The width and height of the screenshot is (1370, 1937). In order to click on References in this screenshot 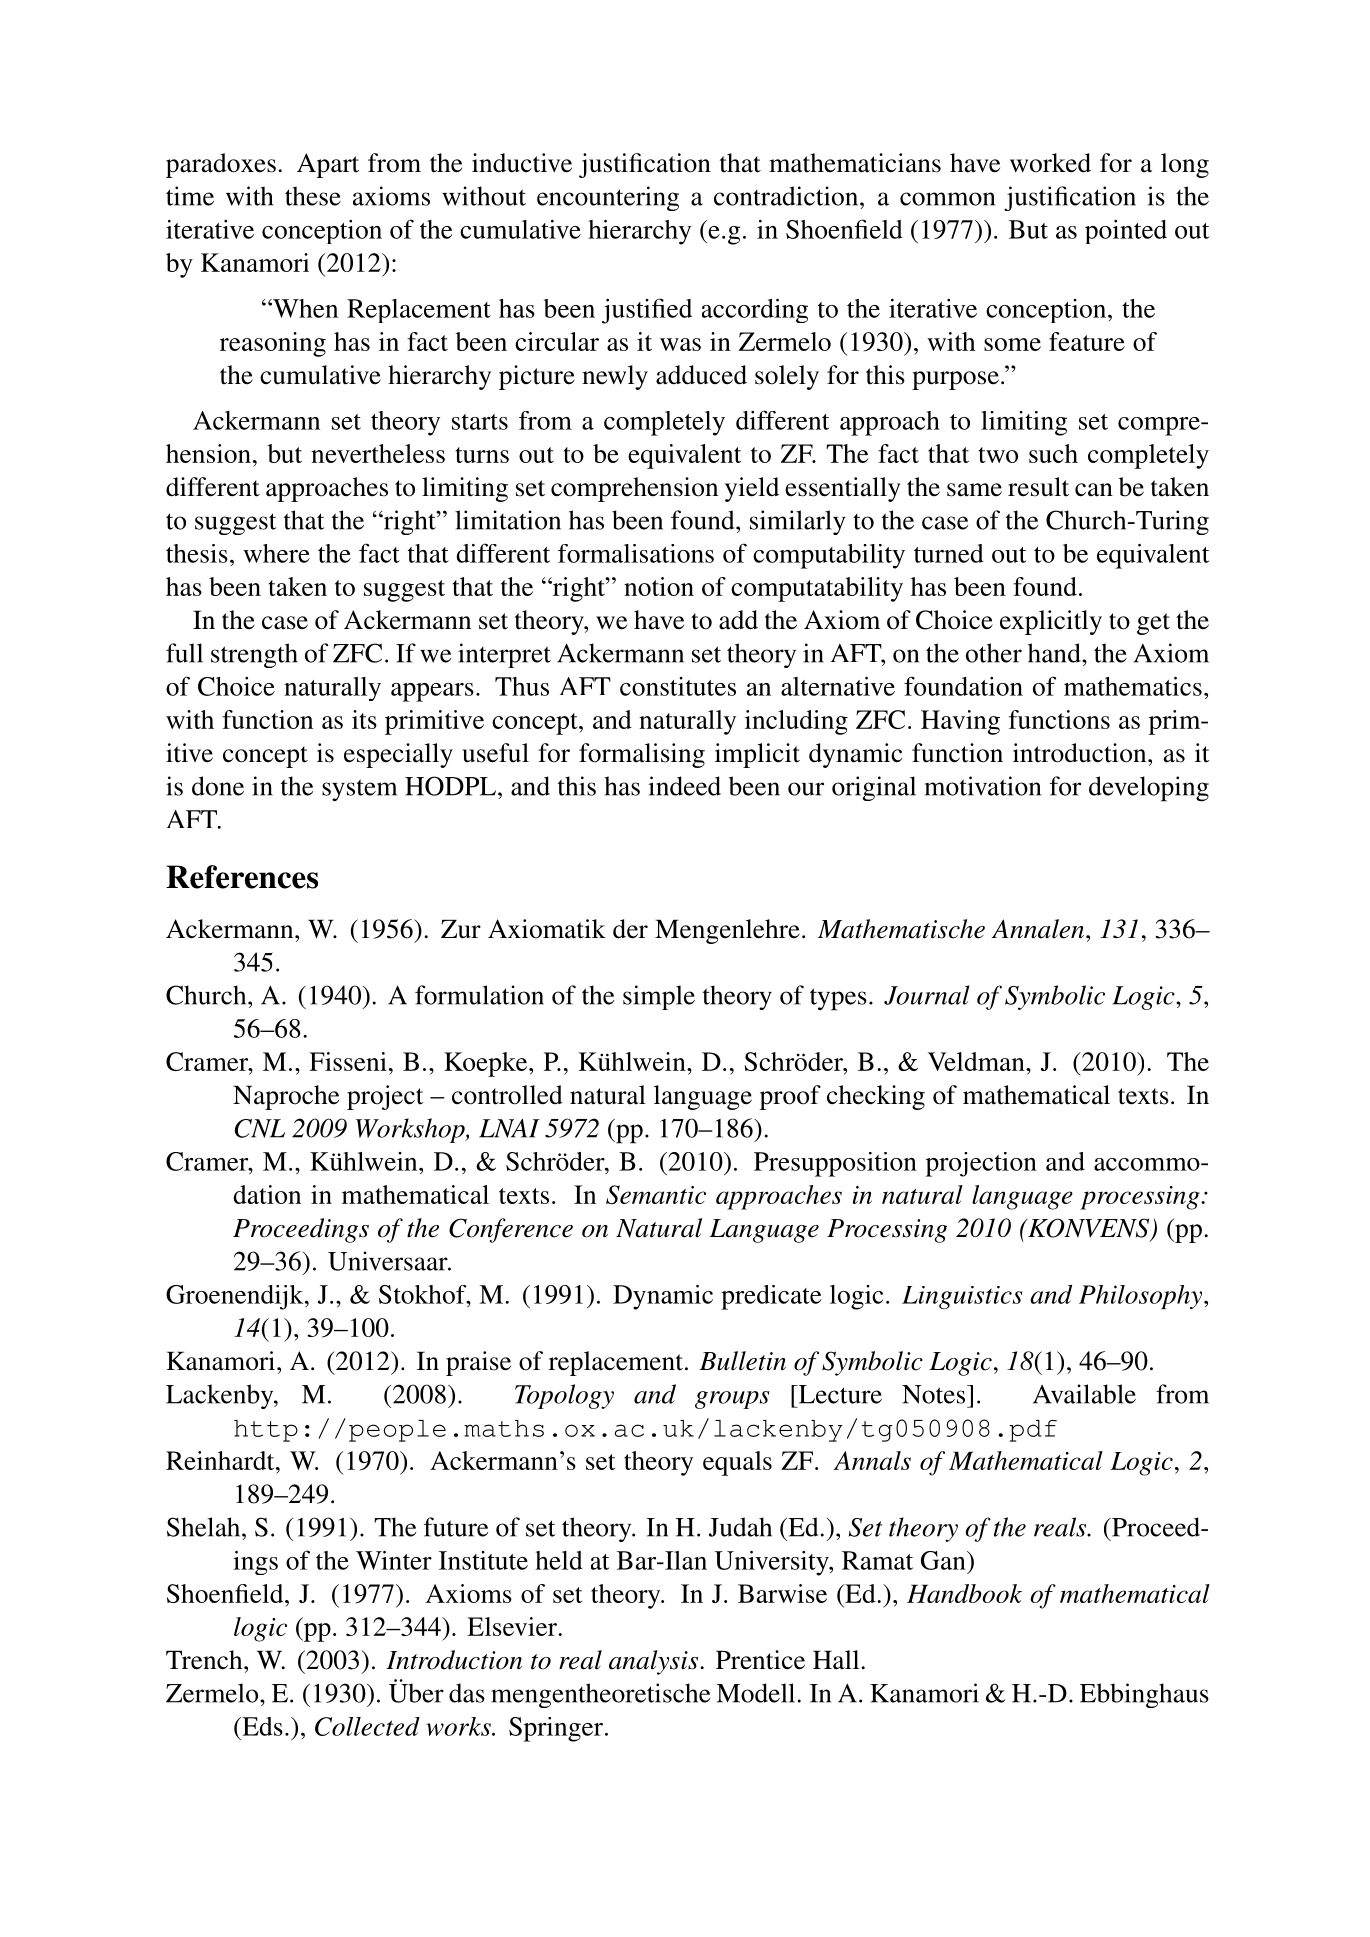, I will do `click(242, 877)`.
